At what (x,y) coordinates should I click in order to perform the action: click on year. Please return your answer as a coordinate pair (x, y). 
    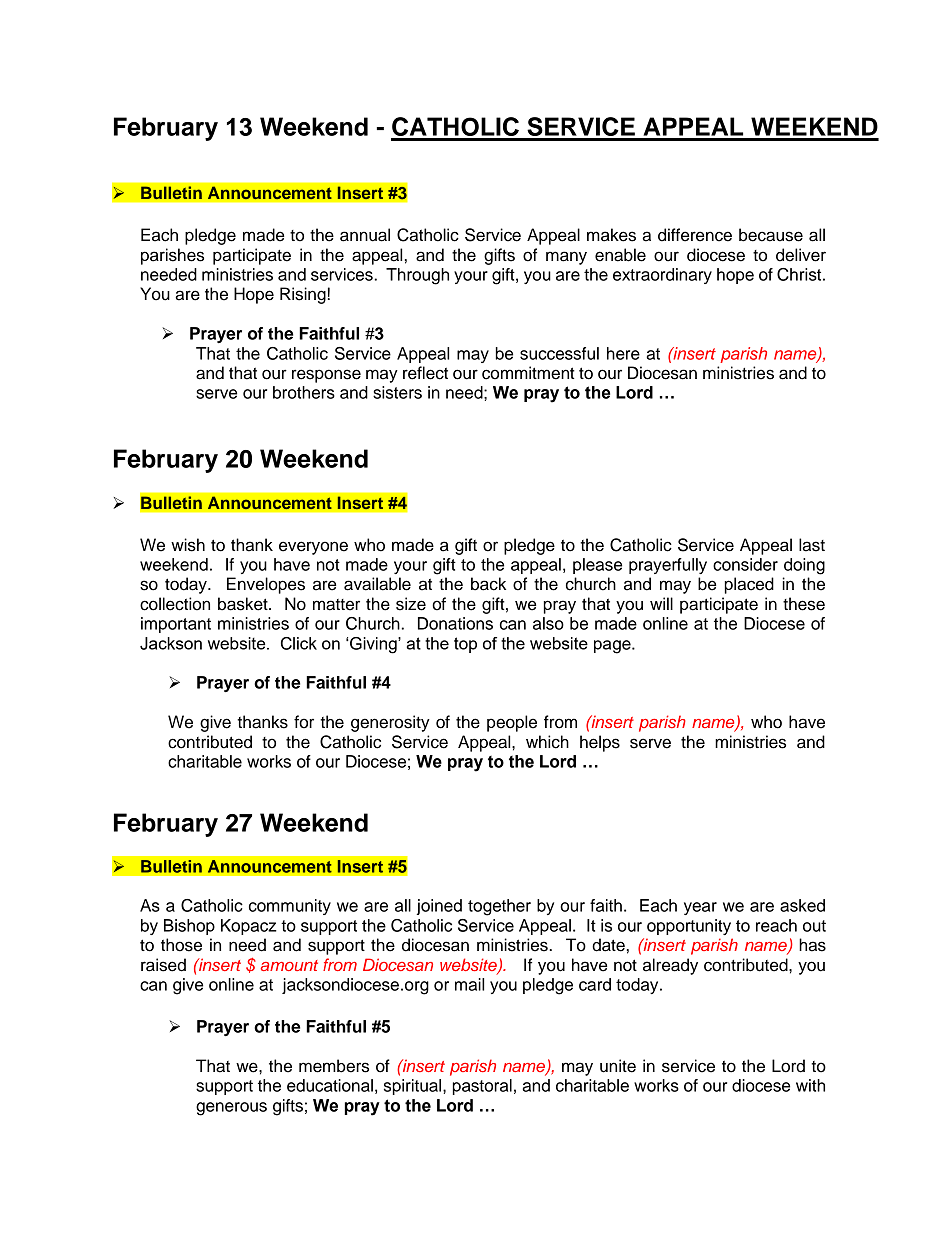
    Looking at the image, I should click on (700, 908).
